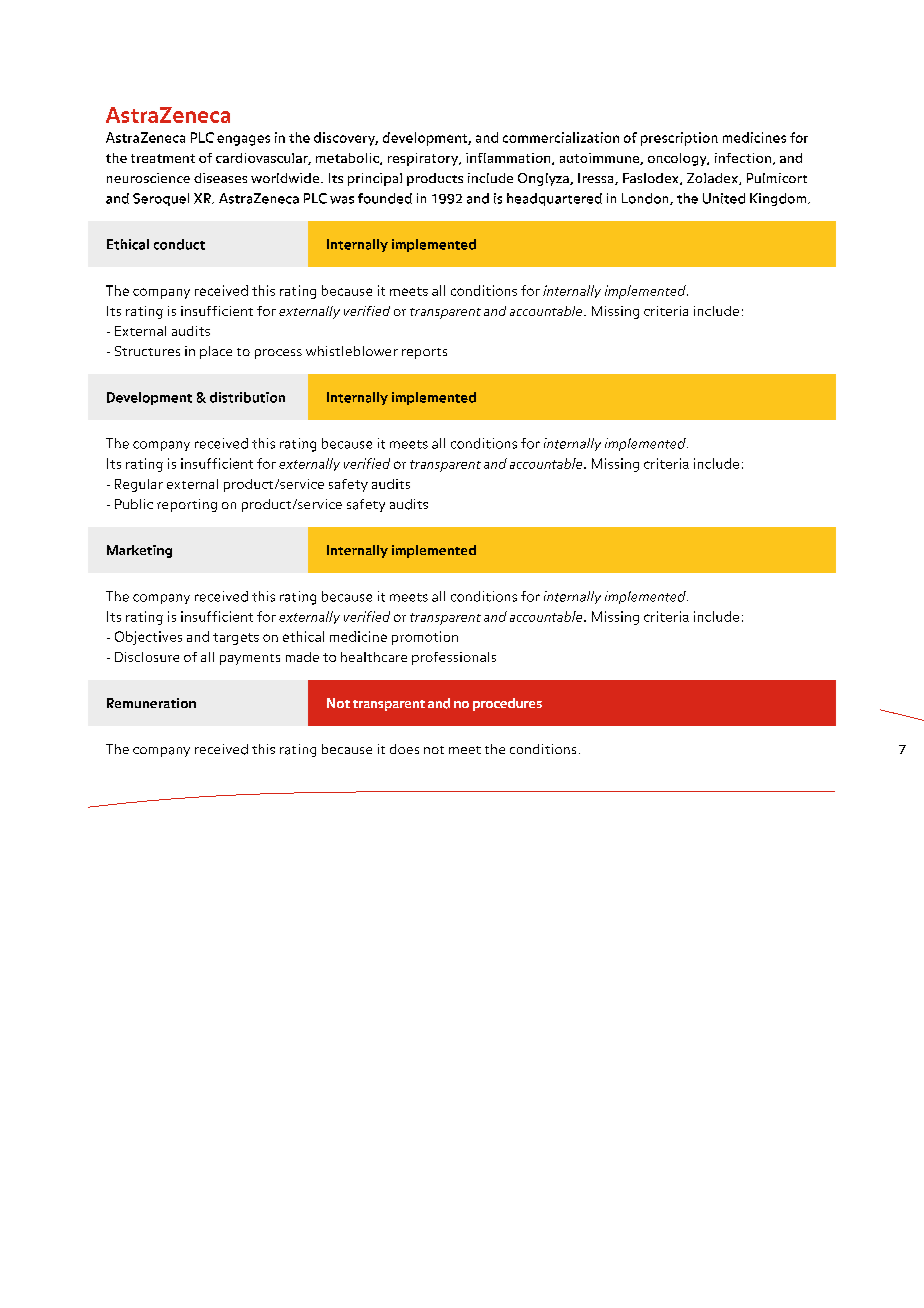 This screenshot has height=1308, width=924. Describe the element at coordinates (679, 139) in the screenshot. I see `prescription` at that location.
